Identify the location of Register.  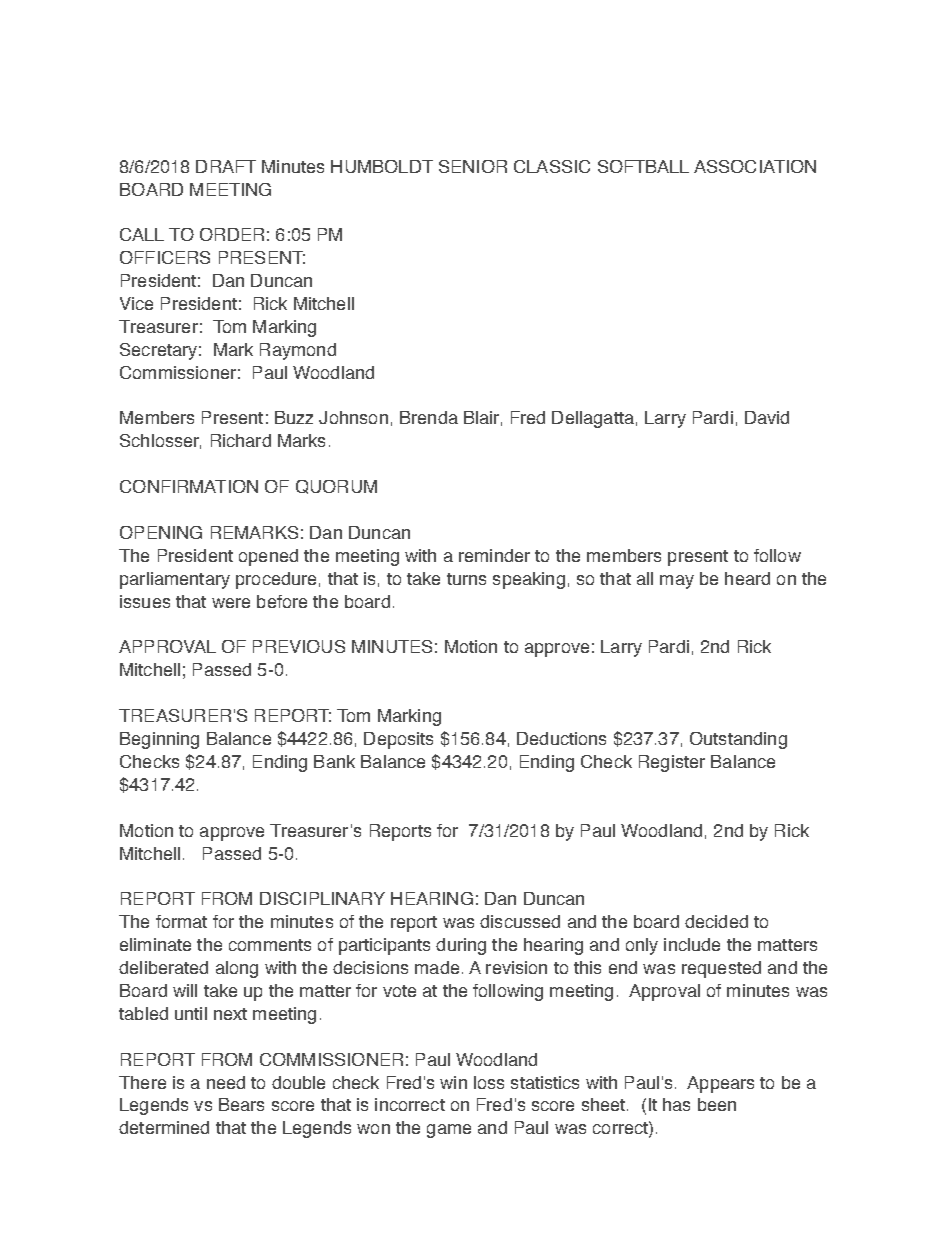
(672, 763).
